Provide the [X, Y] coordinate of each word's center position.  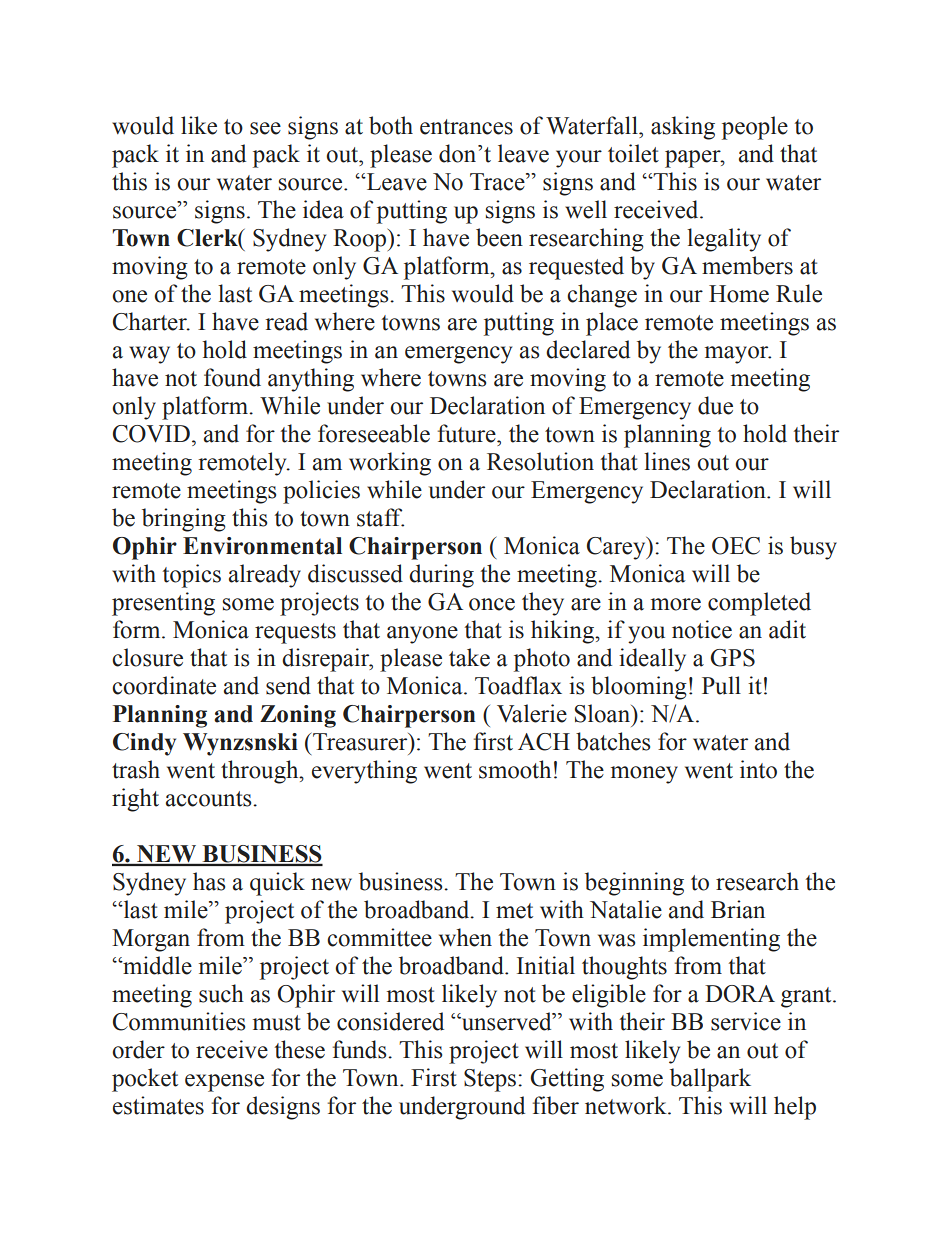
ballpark [710, 1080]
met [514, 911]
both [391, 125]
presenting [163, 604]
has [209, 881]
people [755, 128]
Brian [738, 909]
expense [224, 1083]
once [492, 604]
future [468, 433]
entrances [466, 127]
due [715, 405]
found [232, 377]
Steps [491, 1080]
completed [759, 604]
